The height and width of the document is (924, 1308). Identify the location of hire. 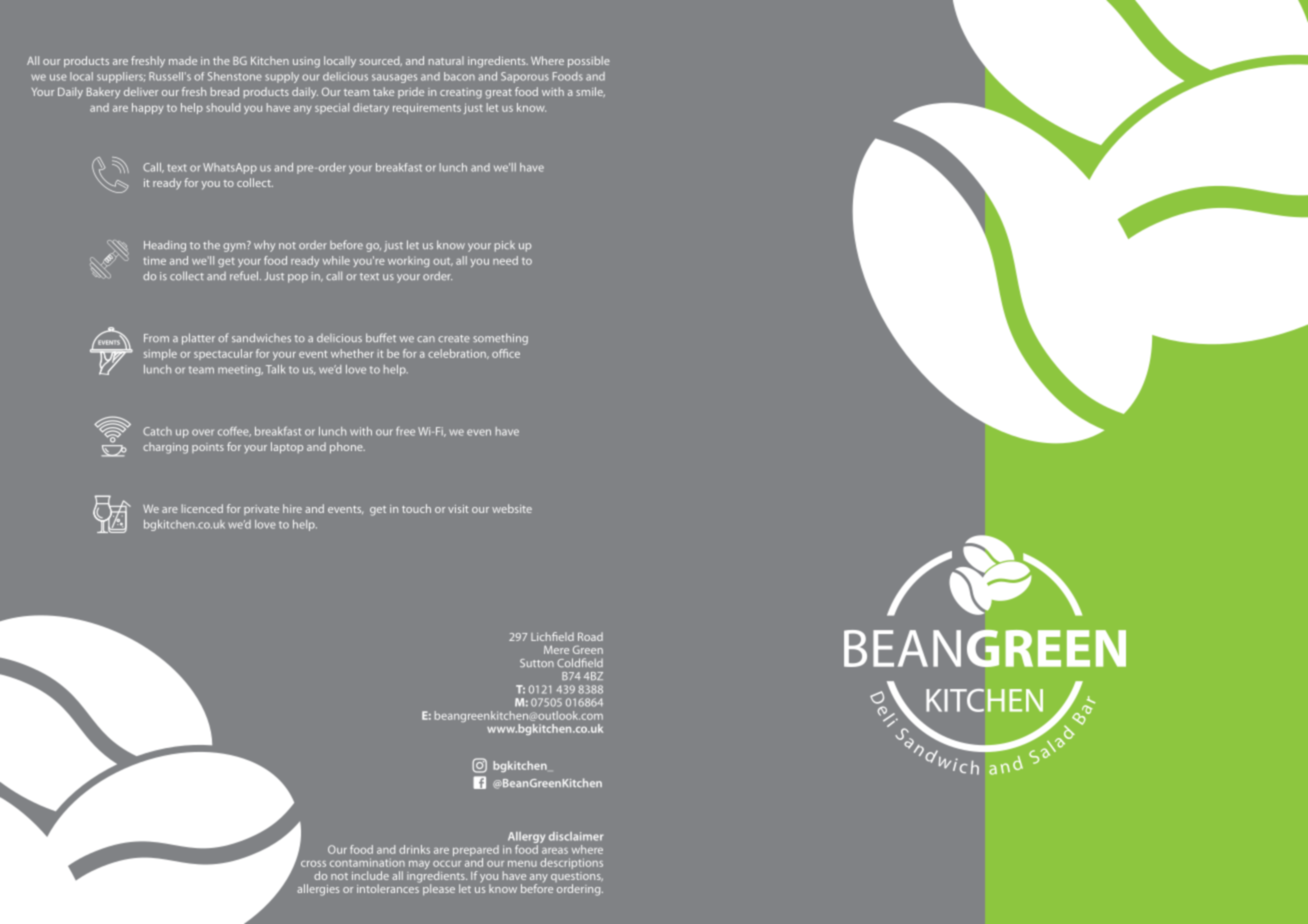
(292, 508).
